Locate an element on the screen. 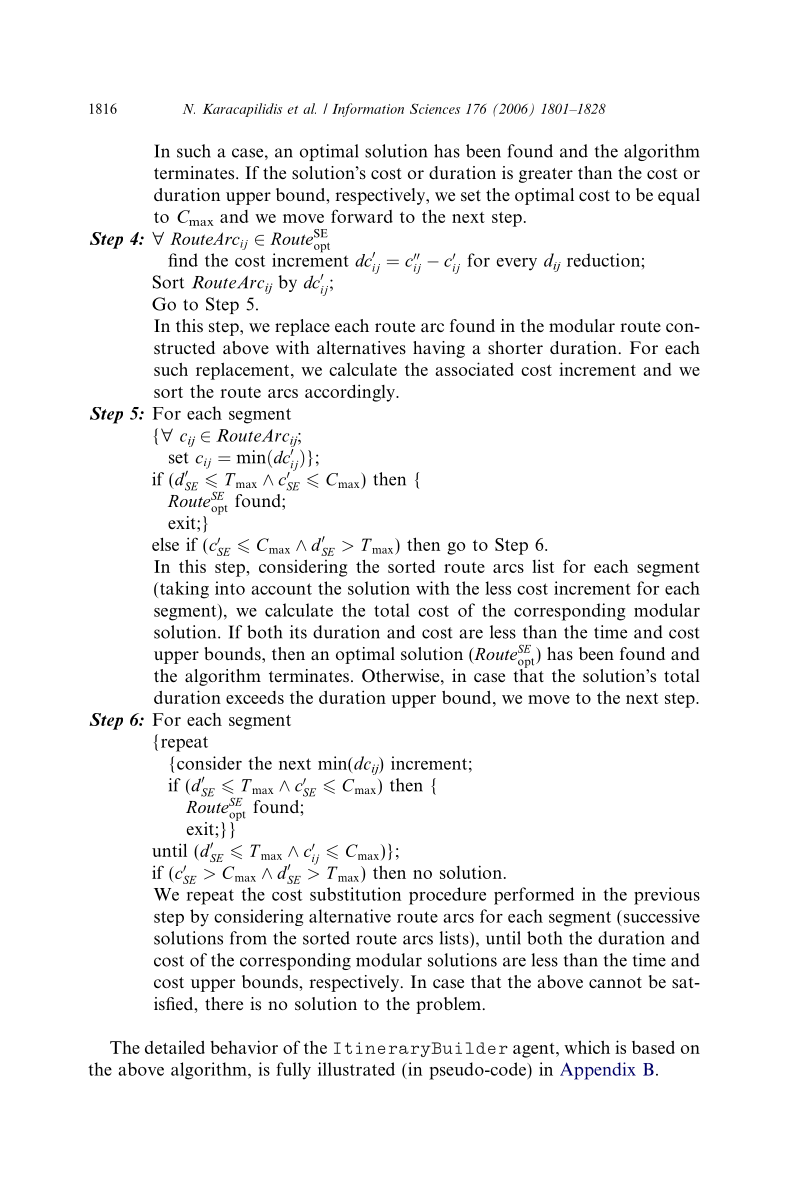  Information is located at coordinates (368, 110).
